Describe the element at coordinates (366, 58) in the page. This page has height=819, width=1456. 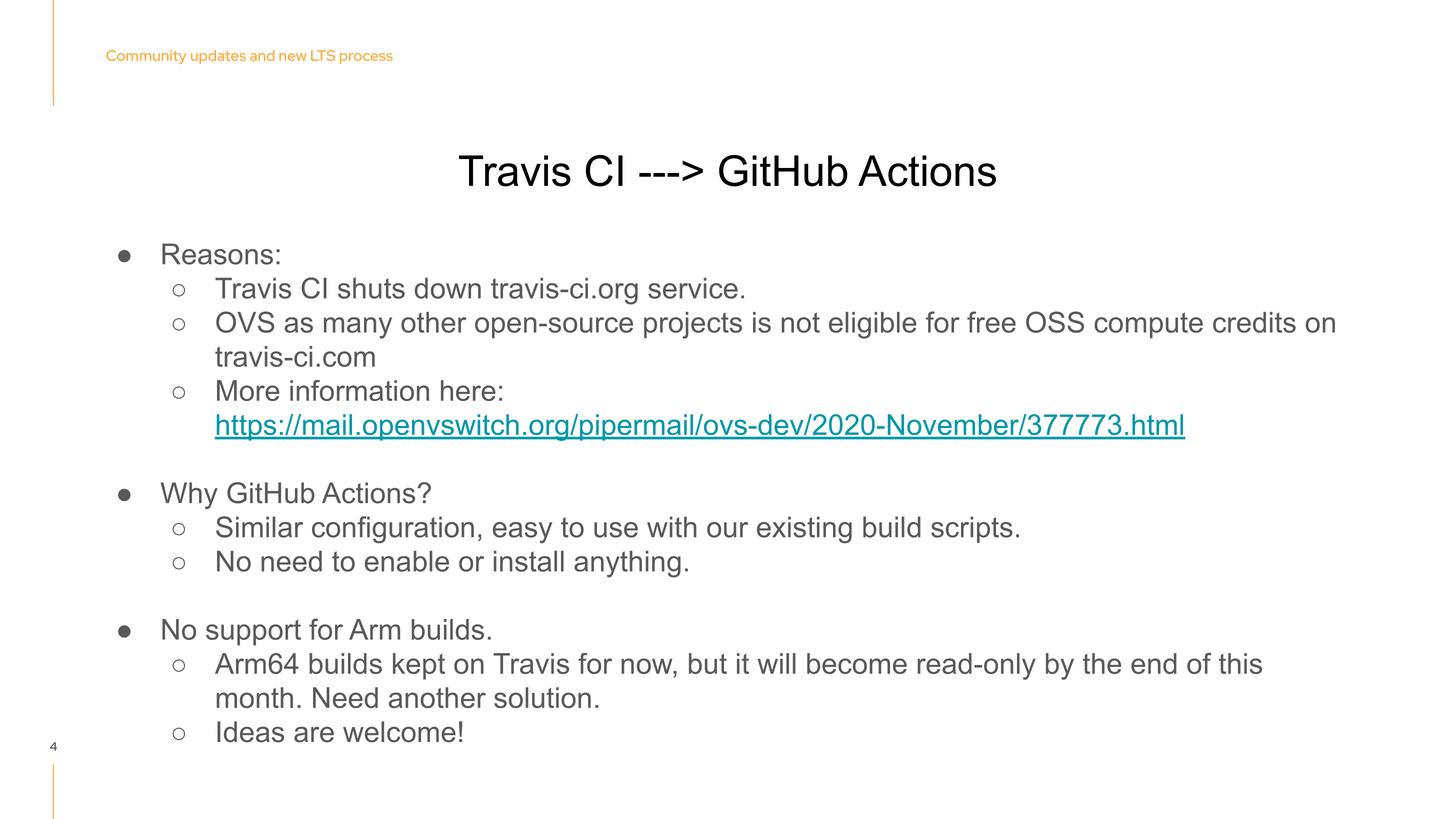
I see `process` at that location.
